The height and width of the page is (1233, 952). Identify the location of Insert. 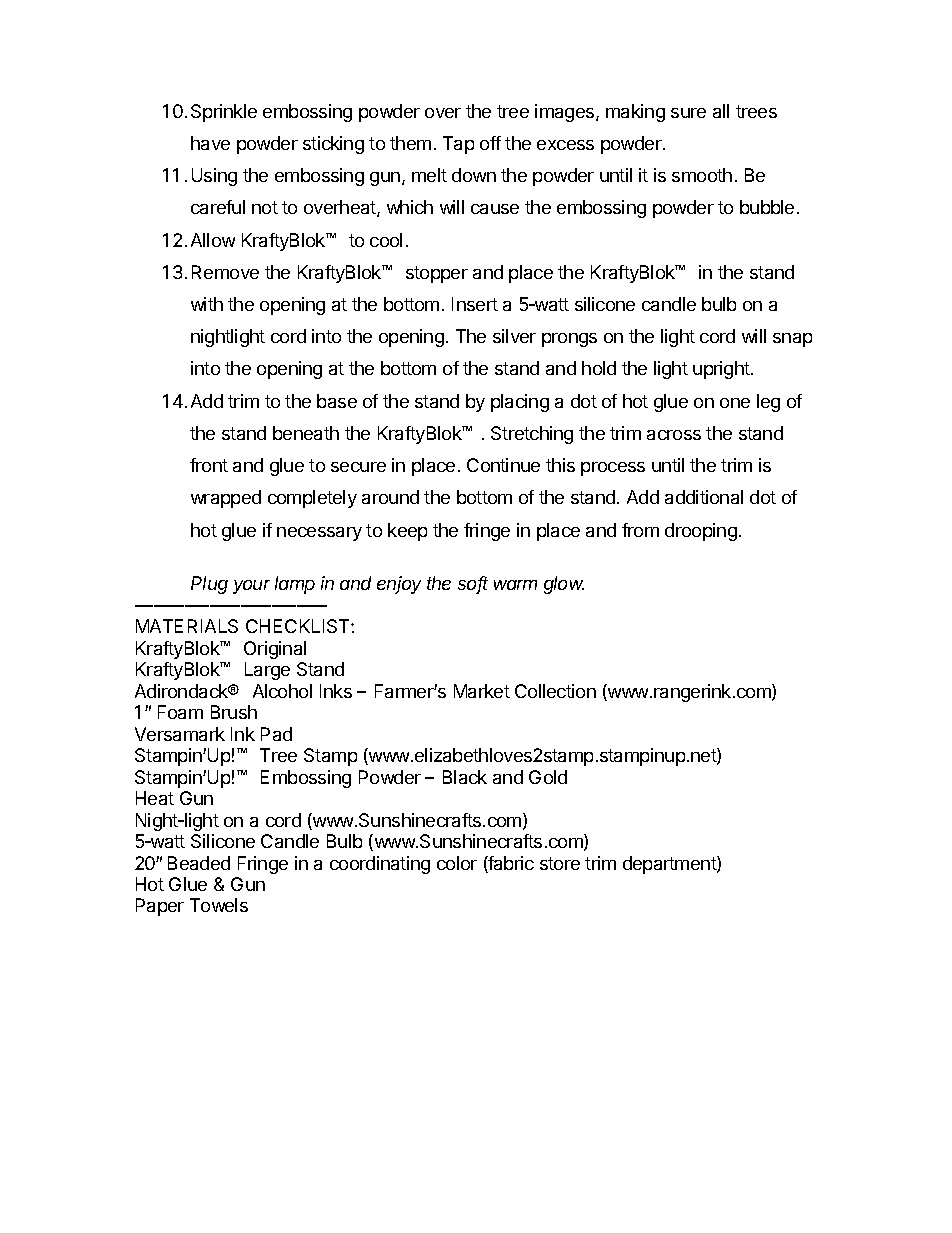
(475, 304).
